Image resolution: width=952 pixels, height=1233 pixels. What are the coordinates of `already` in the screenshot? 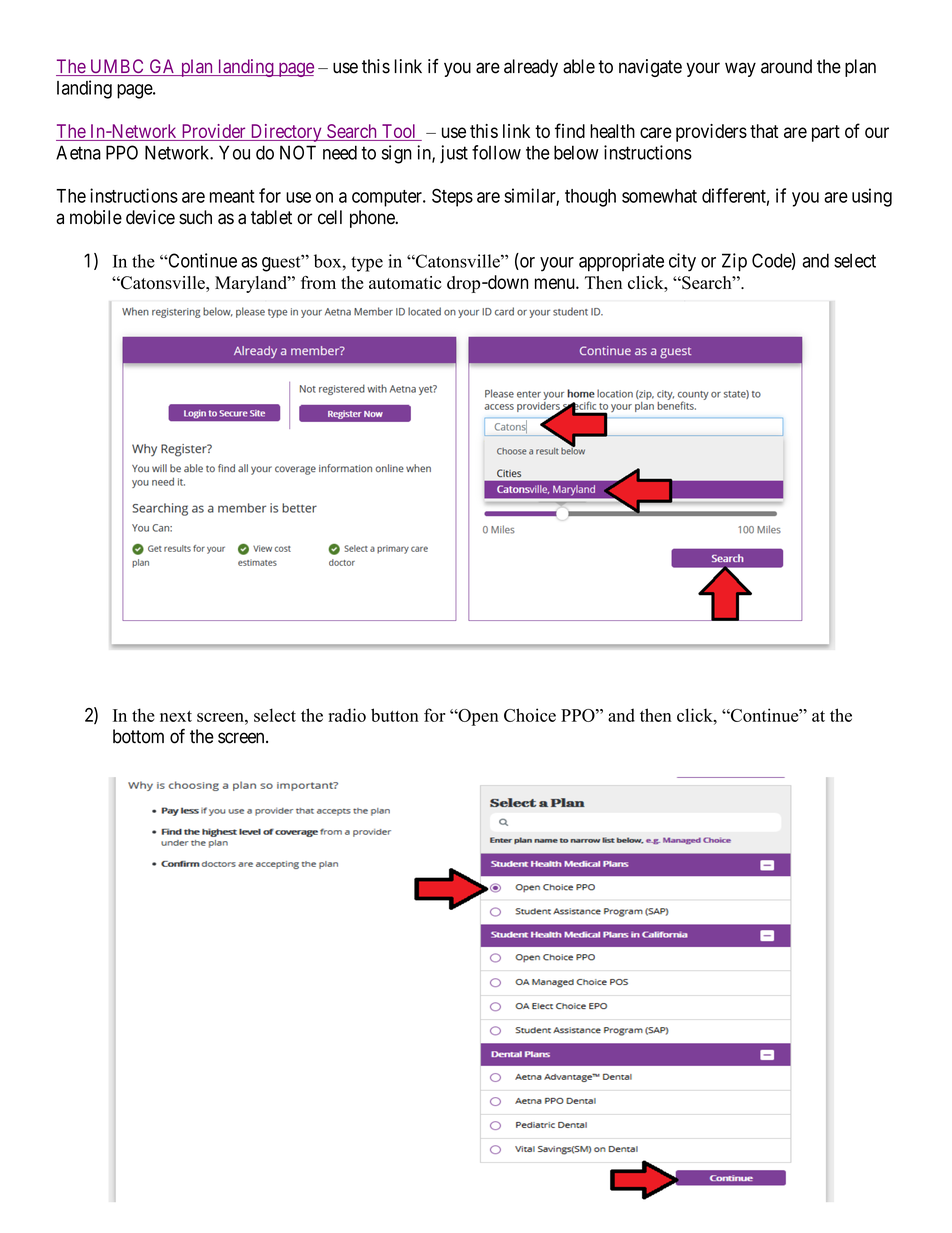 It's located at (531, 68).
